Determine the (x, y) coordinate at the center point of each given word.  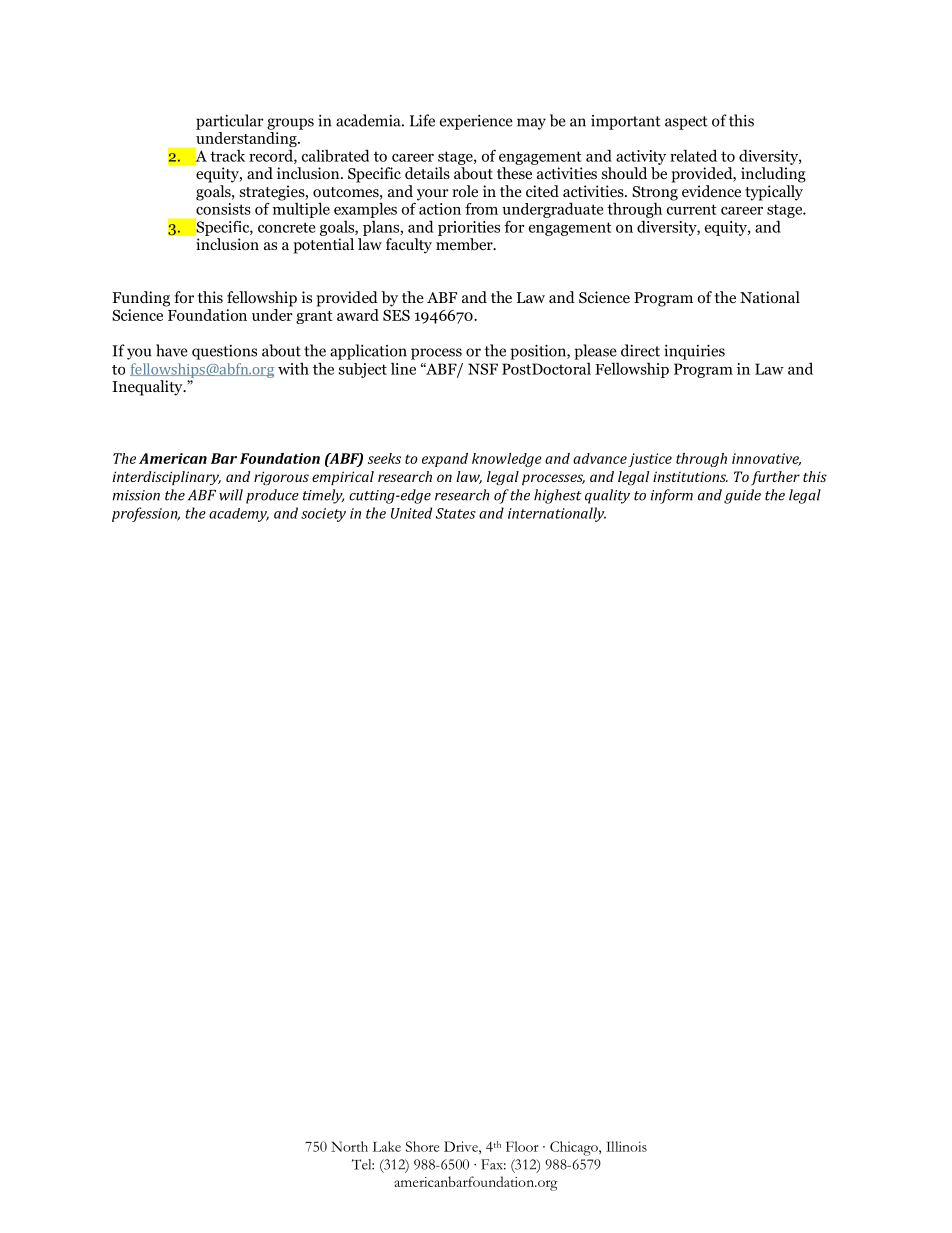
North (349, 1146)
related (693, 155)
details (427, 173)
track (227, 155)
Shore (422, 1146)
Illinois (626, 1146)
